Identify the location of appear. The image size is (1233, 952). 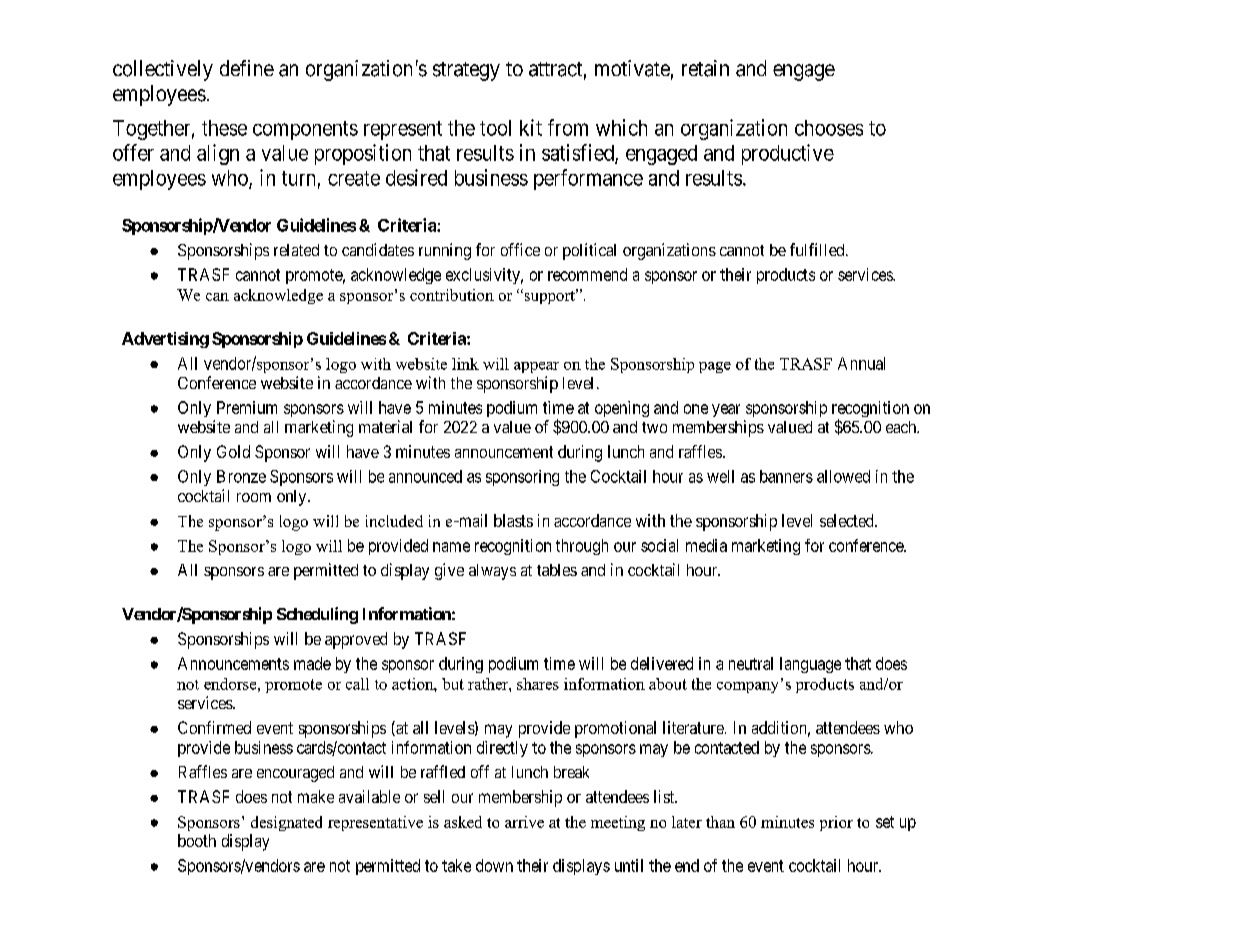
(536, 367).
